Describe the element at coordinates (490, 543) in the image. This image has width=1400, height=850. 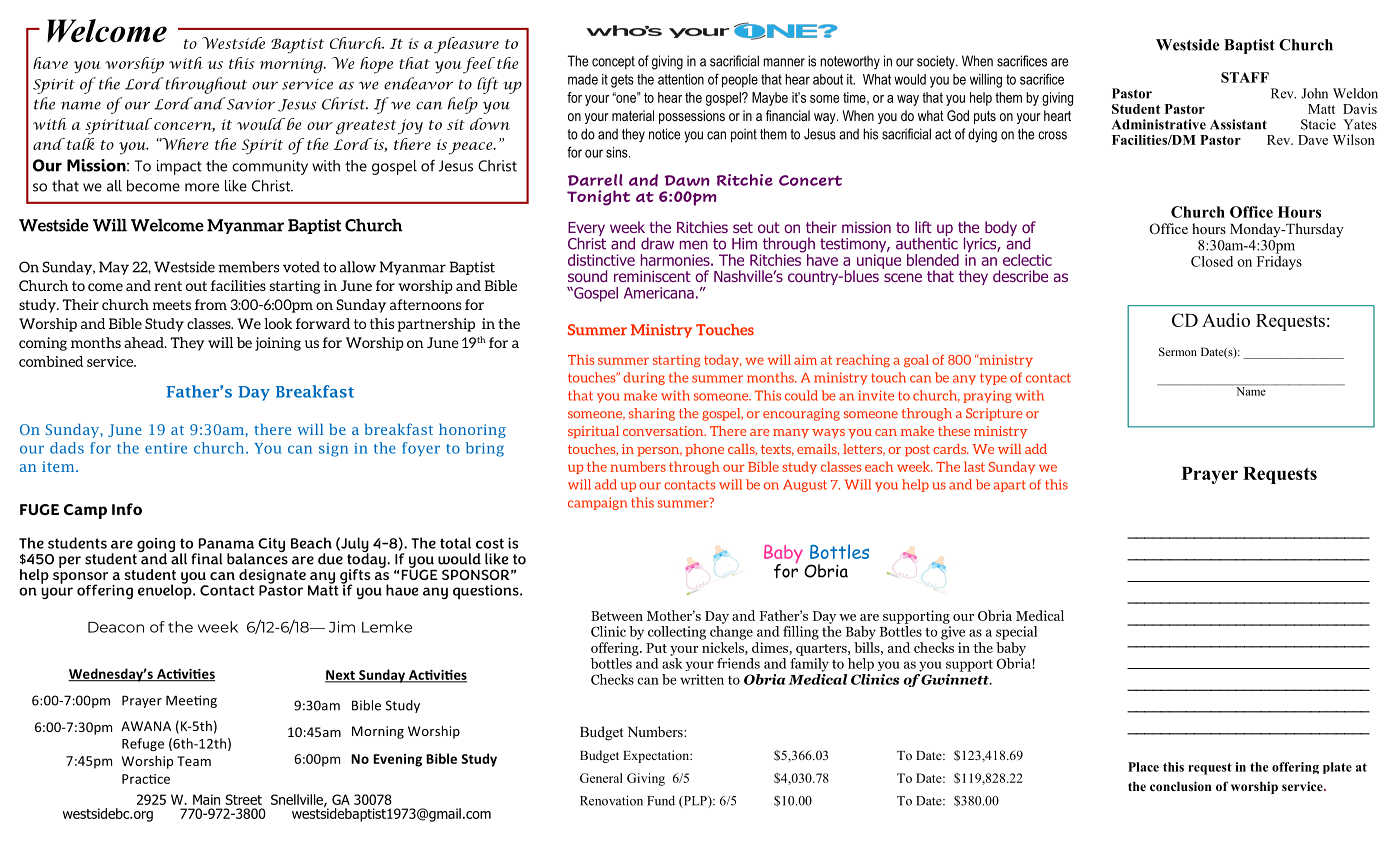
I see `cost` at that location.
